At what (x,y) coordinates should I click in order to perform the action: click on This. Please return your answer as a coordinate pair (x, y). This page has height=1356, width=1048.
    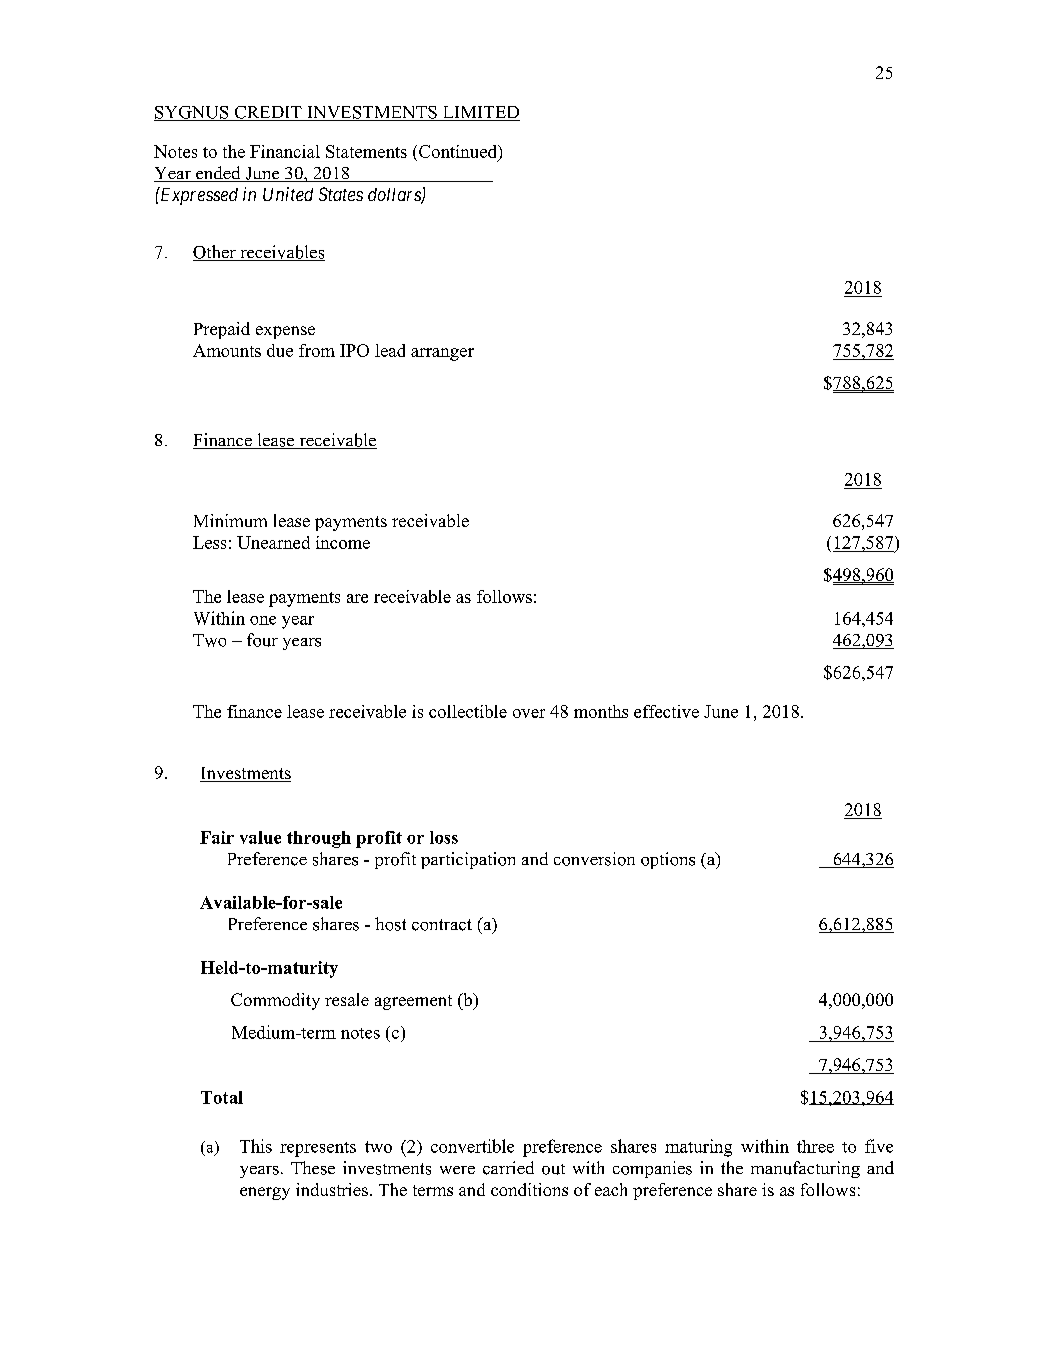
    Looking at the image, I should click on (256, 1146).
